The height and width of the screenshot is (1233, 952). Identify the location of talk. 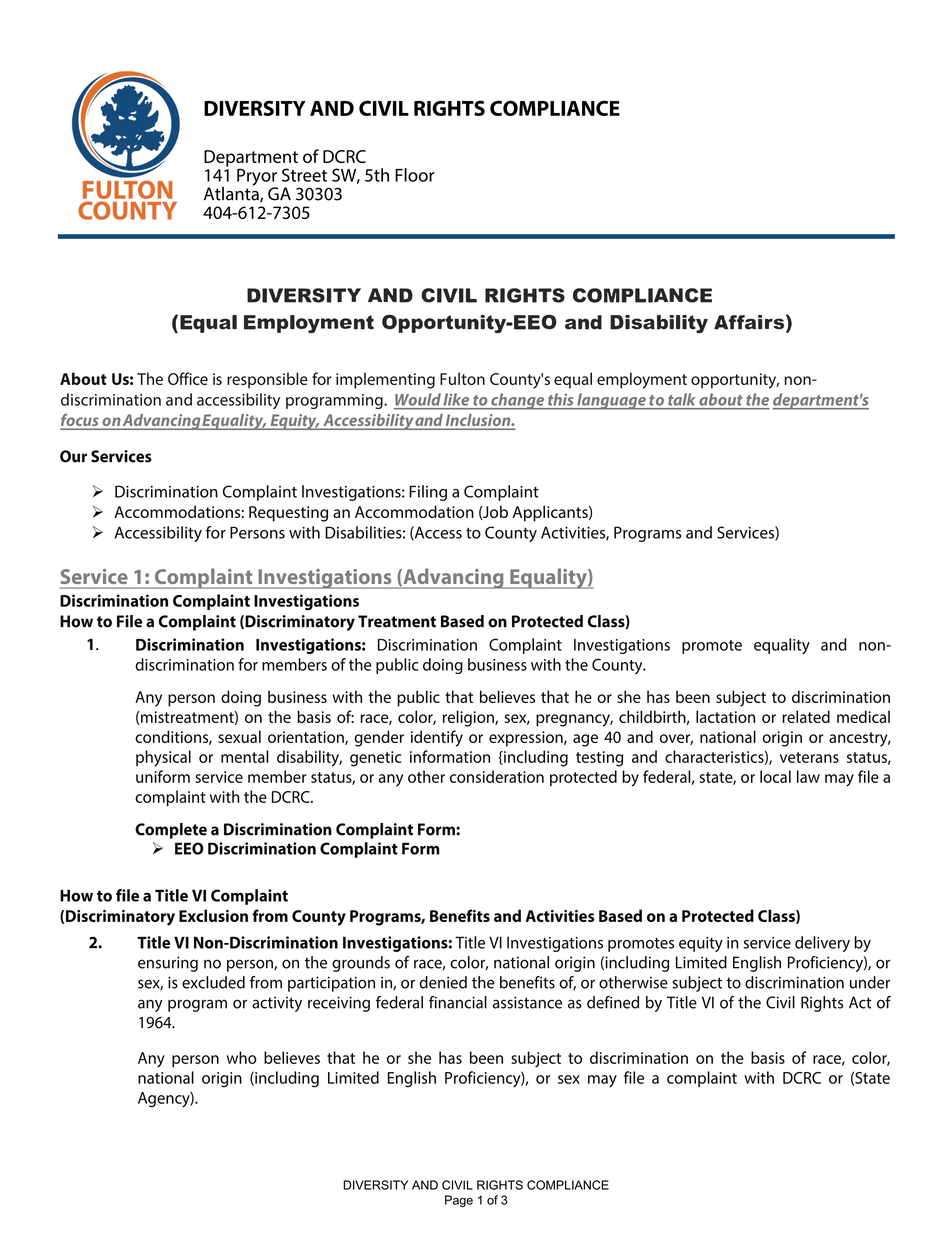
(681, 399).
